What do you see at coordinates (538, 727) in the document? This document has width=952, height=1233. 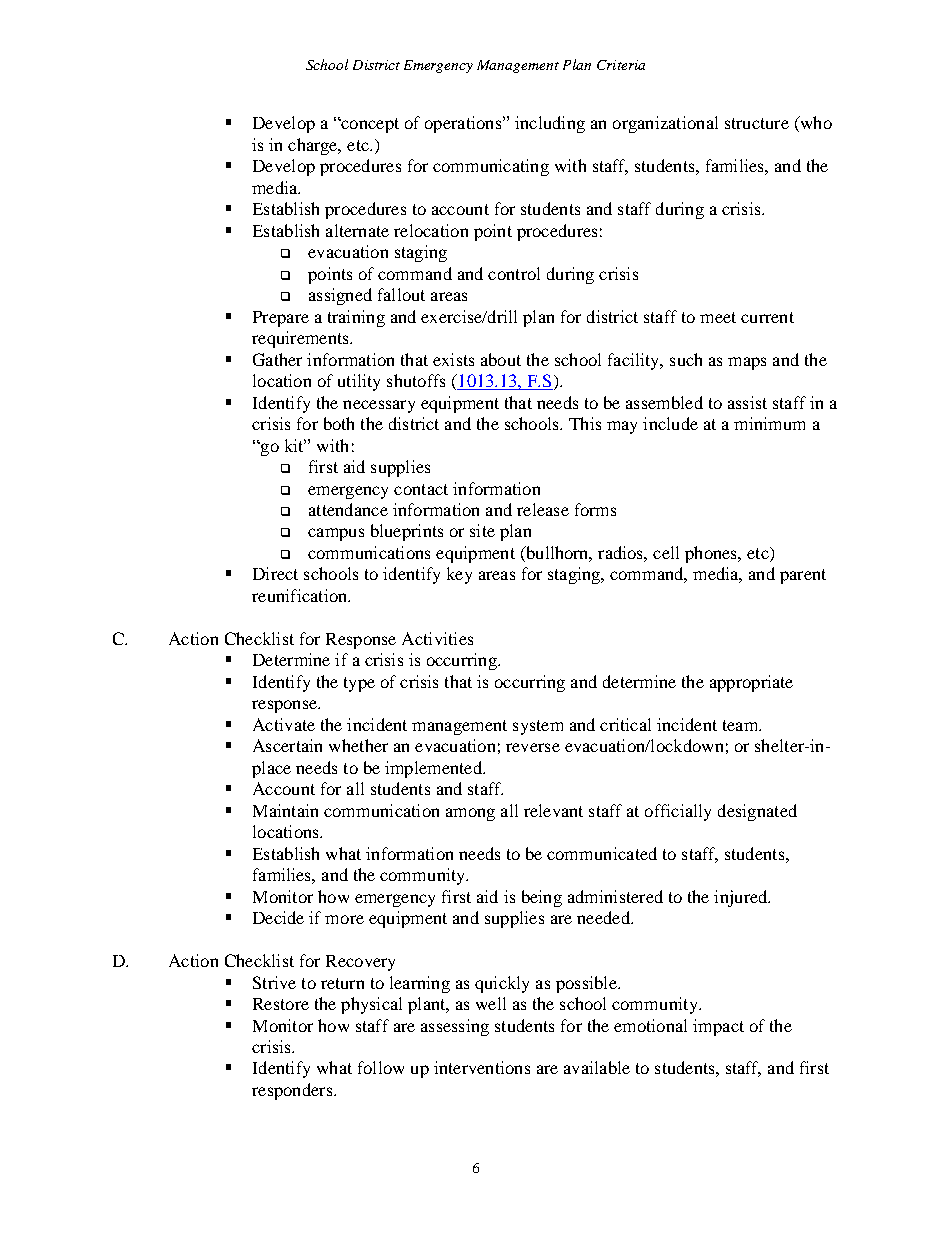 I see `system` at bounding box center [538, 727].
